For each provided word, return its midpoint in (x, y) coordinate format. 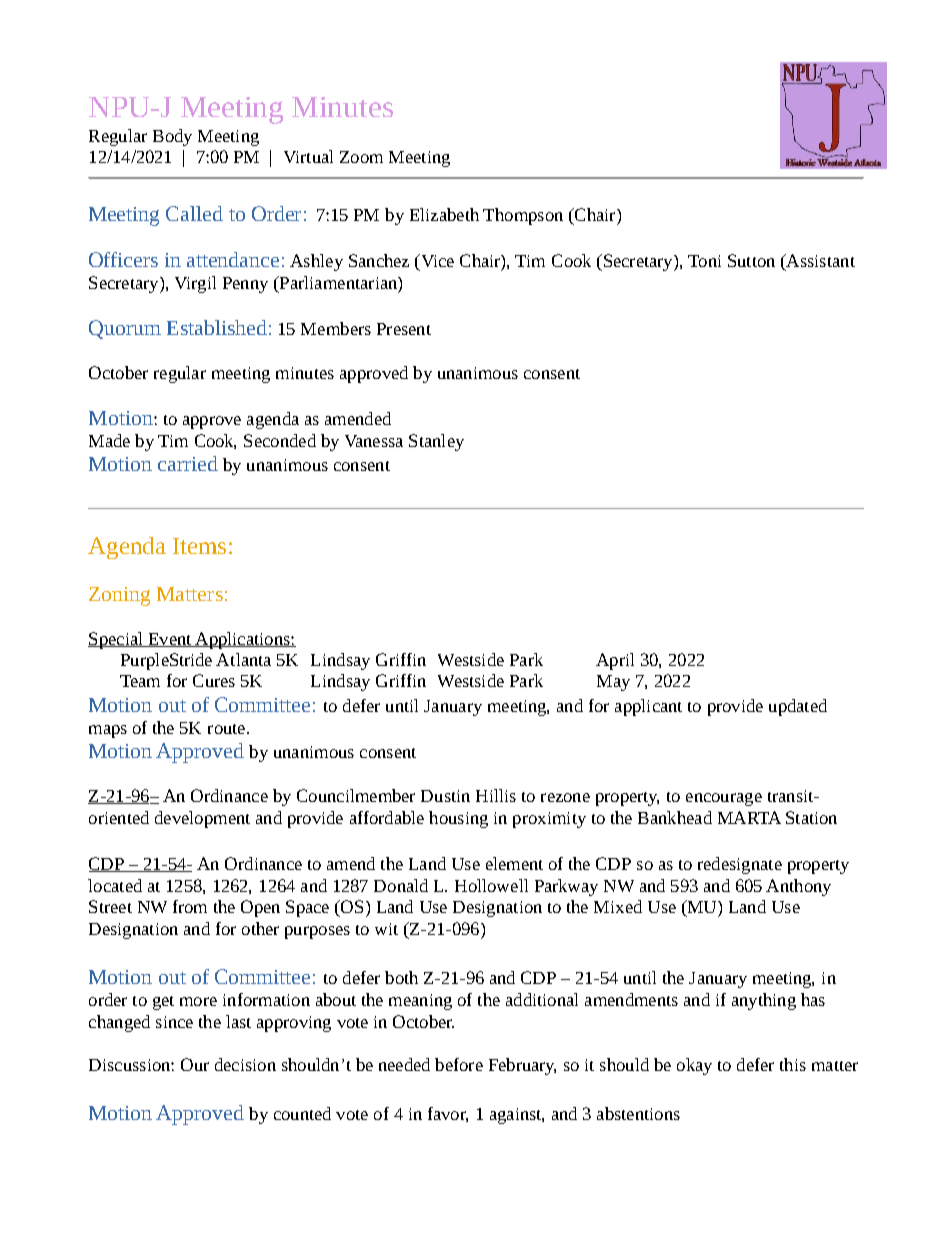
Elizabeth (444, 214)
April (615, 661)
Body (172, 137)
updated (798, 707)
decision (245, 1064)
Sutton (751, 260)
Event (170, 640)
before (459, 1064)
